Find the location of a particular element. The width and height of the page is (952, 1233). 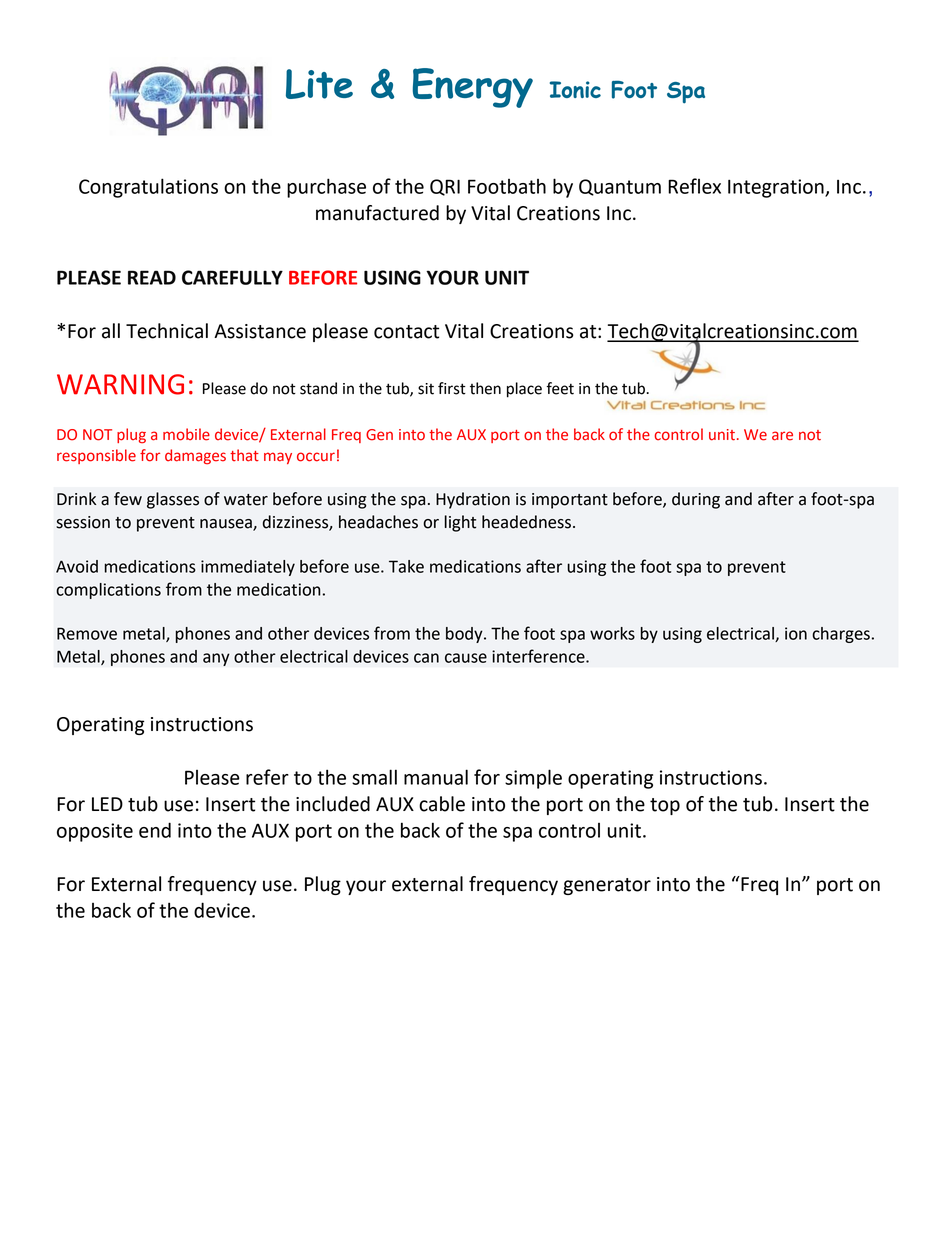

Energy is located at coordinates (473, 88).
